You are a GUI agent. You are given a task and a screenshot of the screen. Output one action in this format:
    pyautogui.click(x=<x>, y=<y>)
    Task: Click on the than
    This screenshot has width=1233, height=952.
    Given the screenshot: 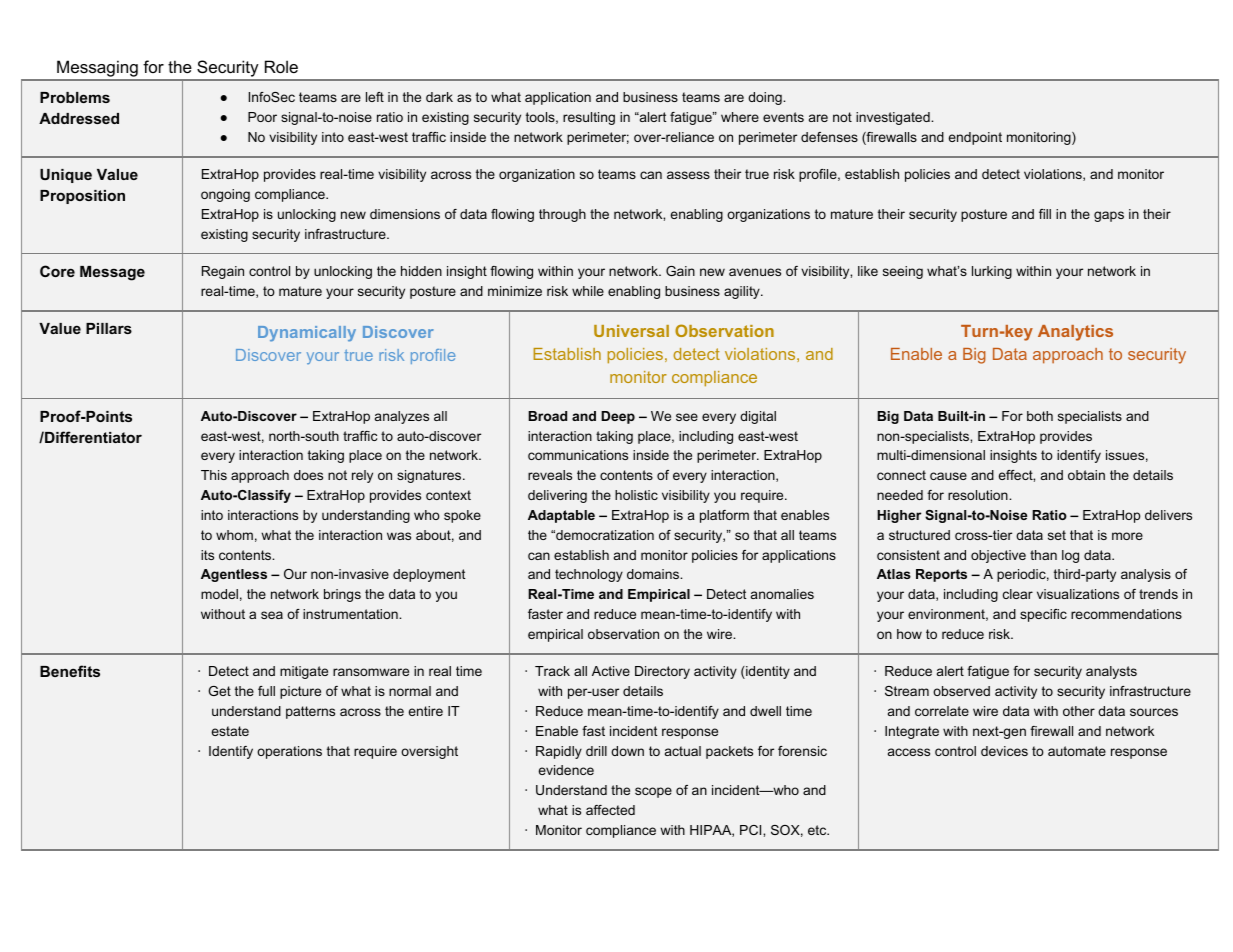 What is the action you would take?
    pyautogui.click(x=1043, y=555)
